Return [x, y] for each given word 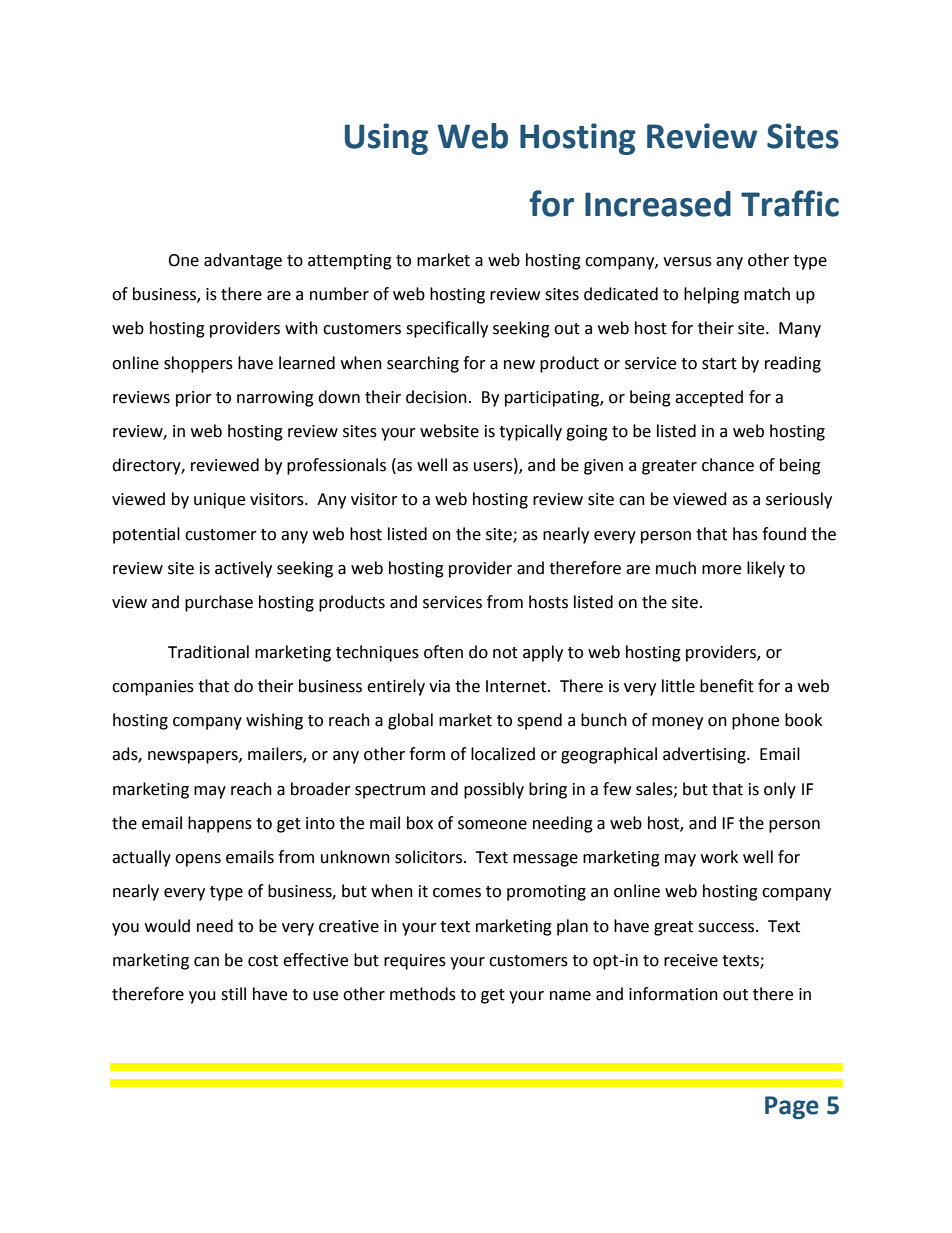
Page [792, 1107]
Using [386, 139]
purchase [219, 603]
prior [194, 399]
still [233, 994]
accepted [709, 398]
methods [423, 994]
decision [436, 397]
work [719, 857]
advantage [243, 261]
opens [198, 860]
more [721, 570]
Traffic [790, 203]
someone [492, 825]
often [443, 652]
